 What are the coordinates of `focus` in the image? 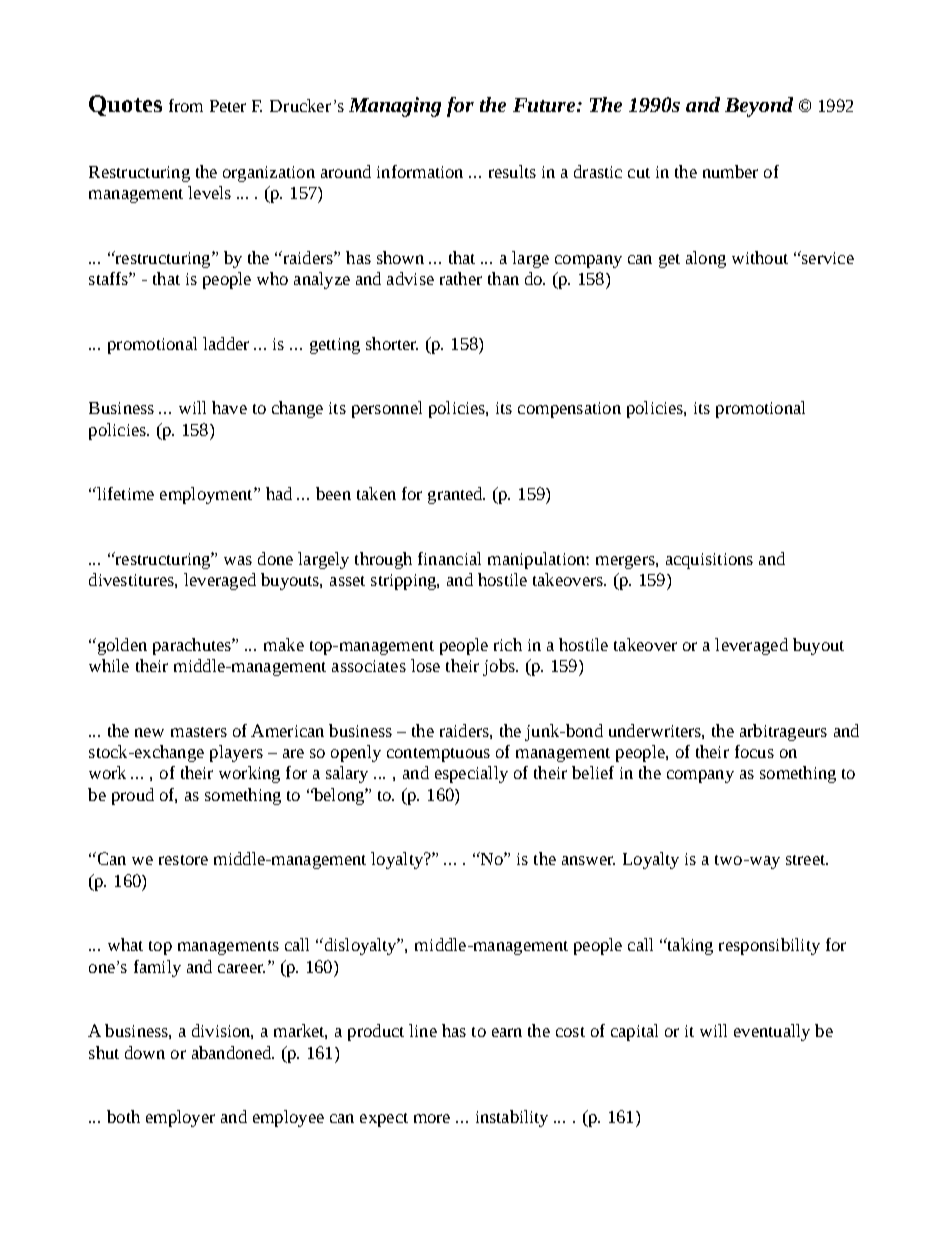 It's located at (754, 751).
